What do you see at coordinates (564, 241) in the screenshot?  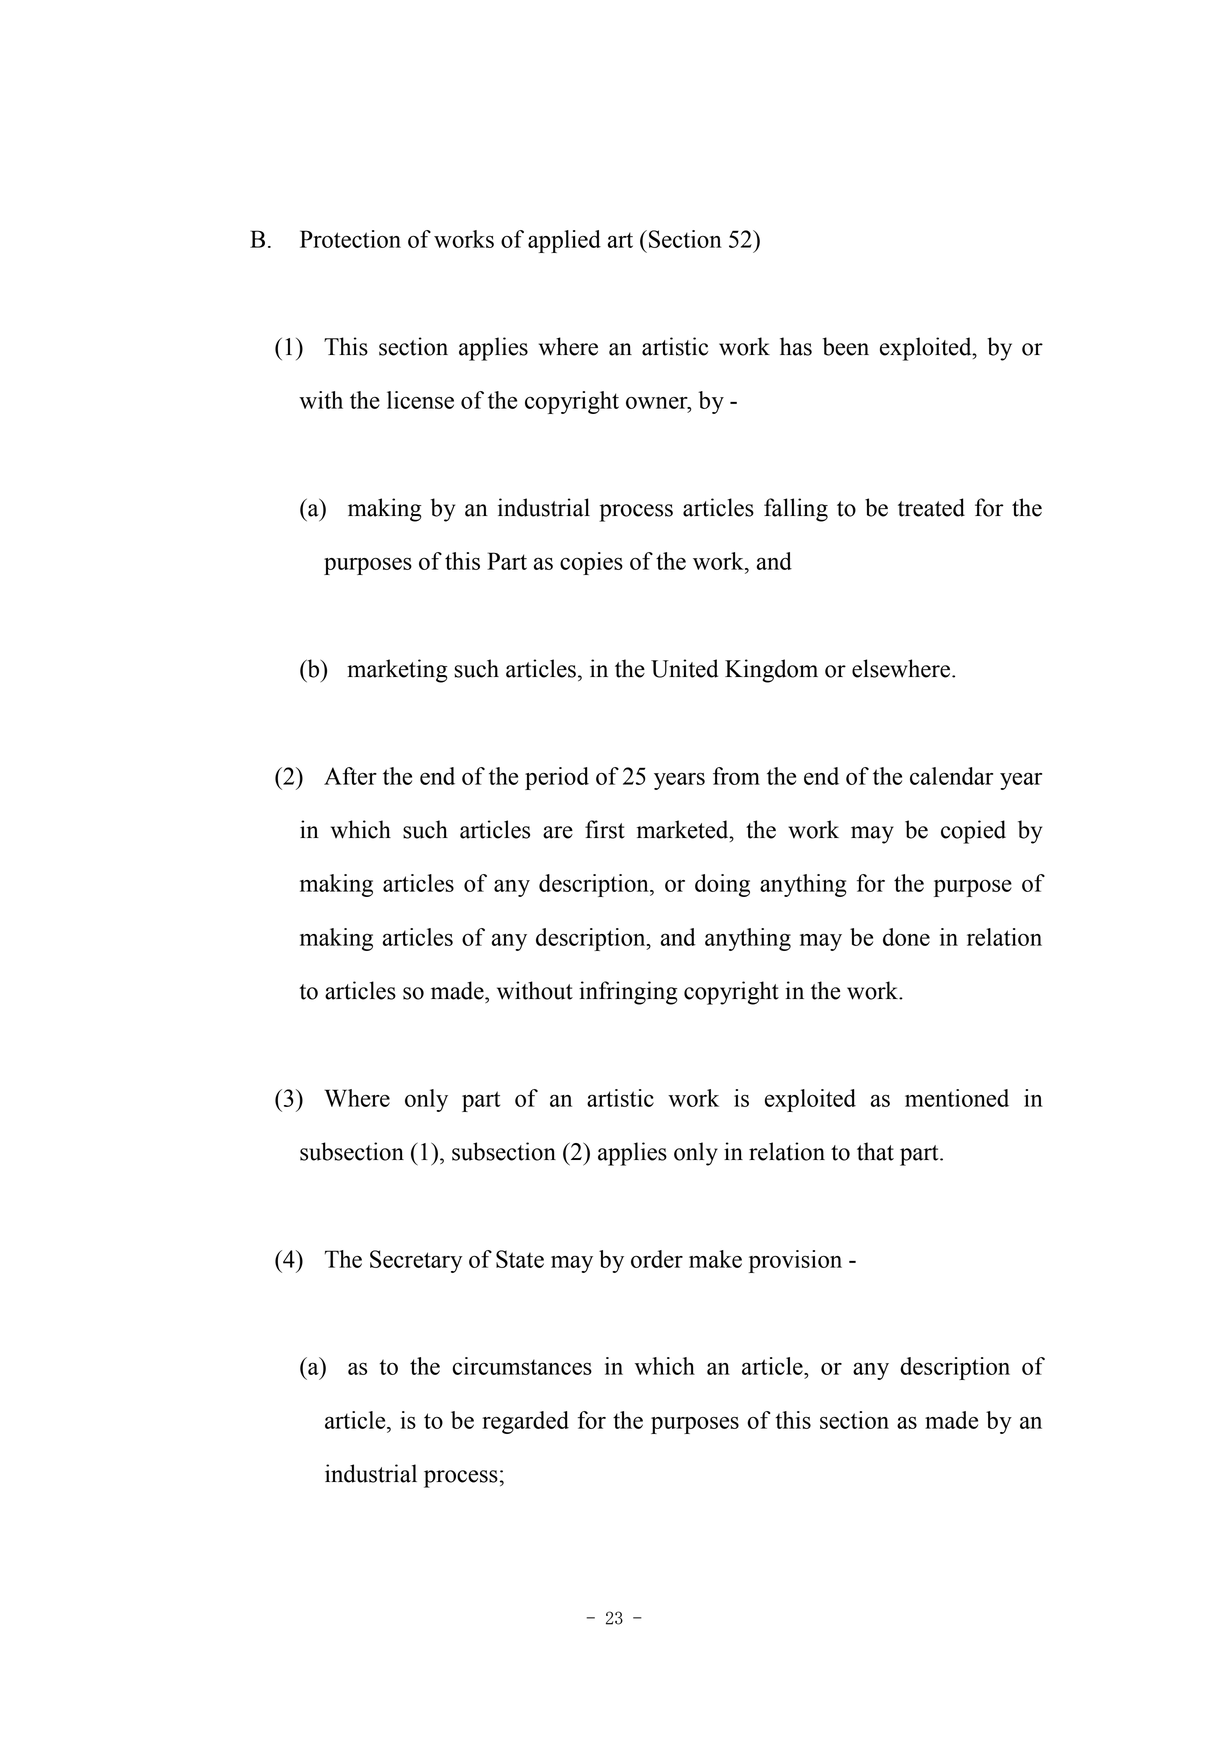 I see `applied` at bounding box center [564, 241].
